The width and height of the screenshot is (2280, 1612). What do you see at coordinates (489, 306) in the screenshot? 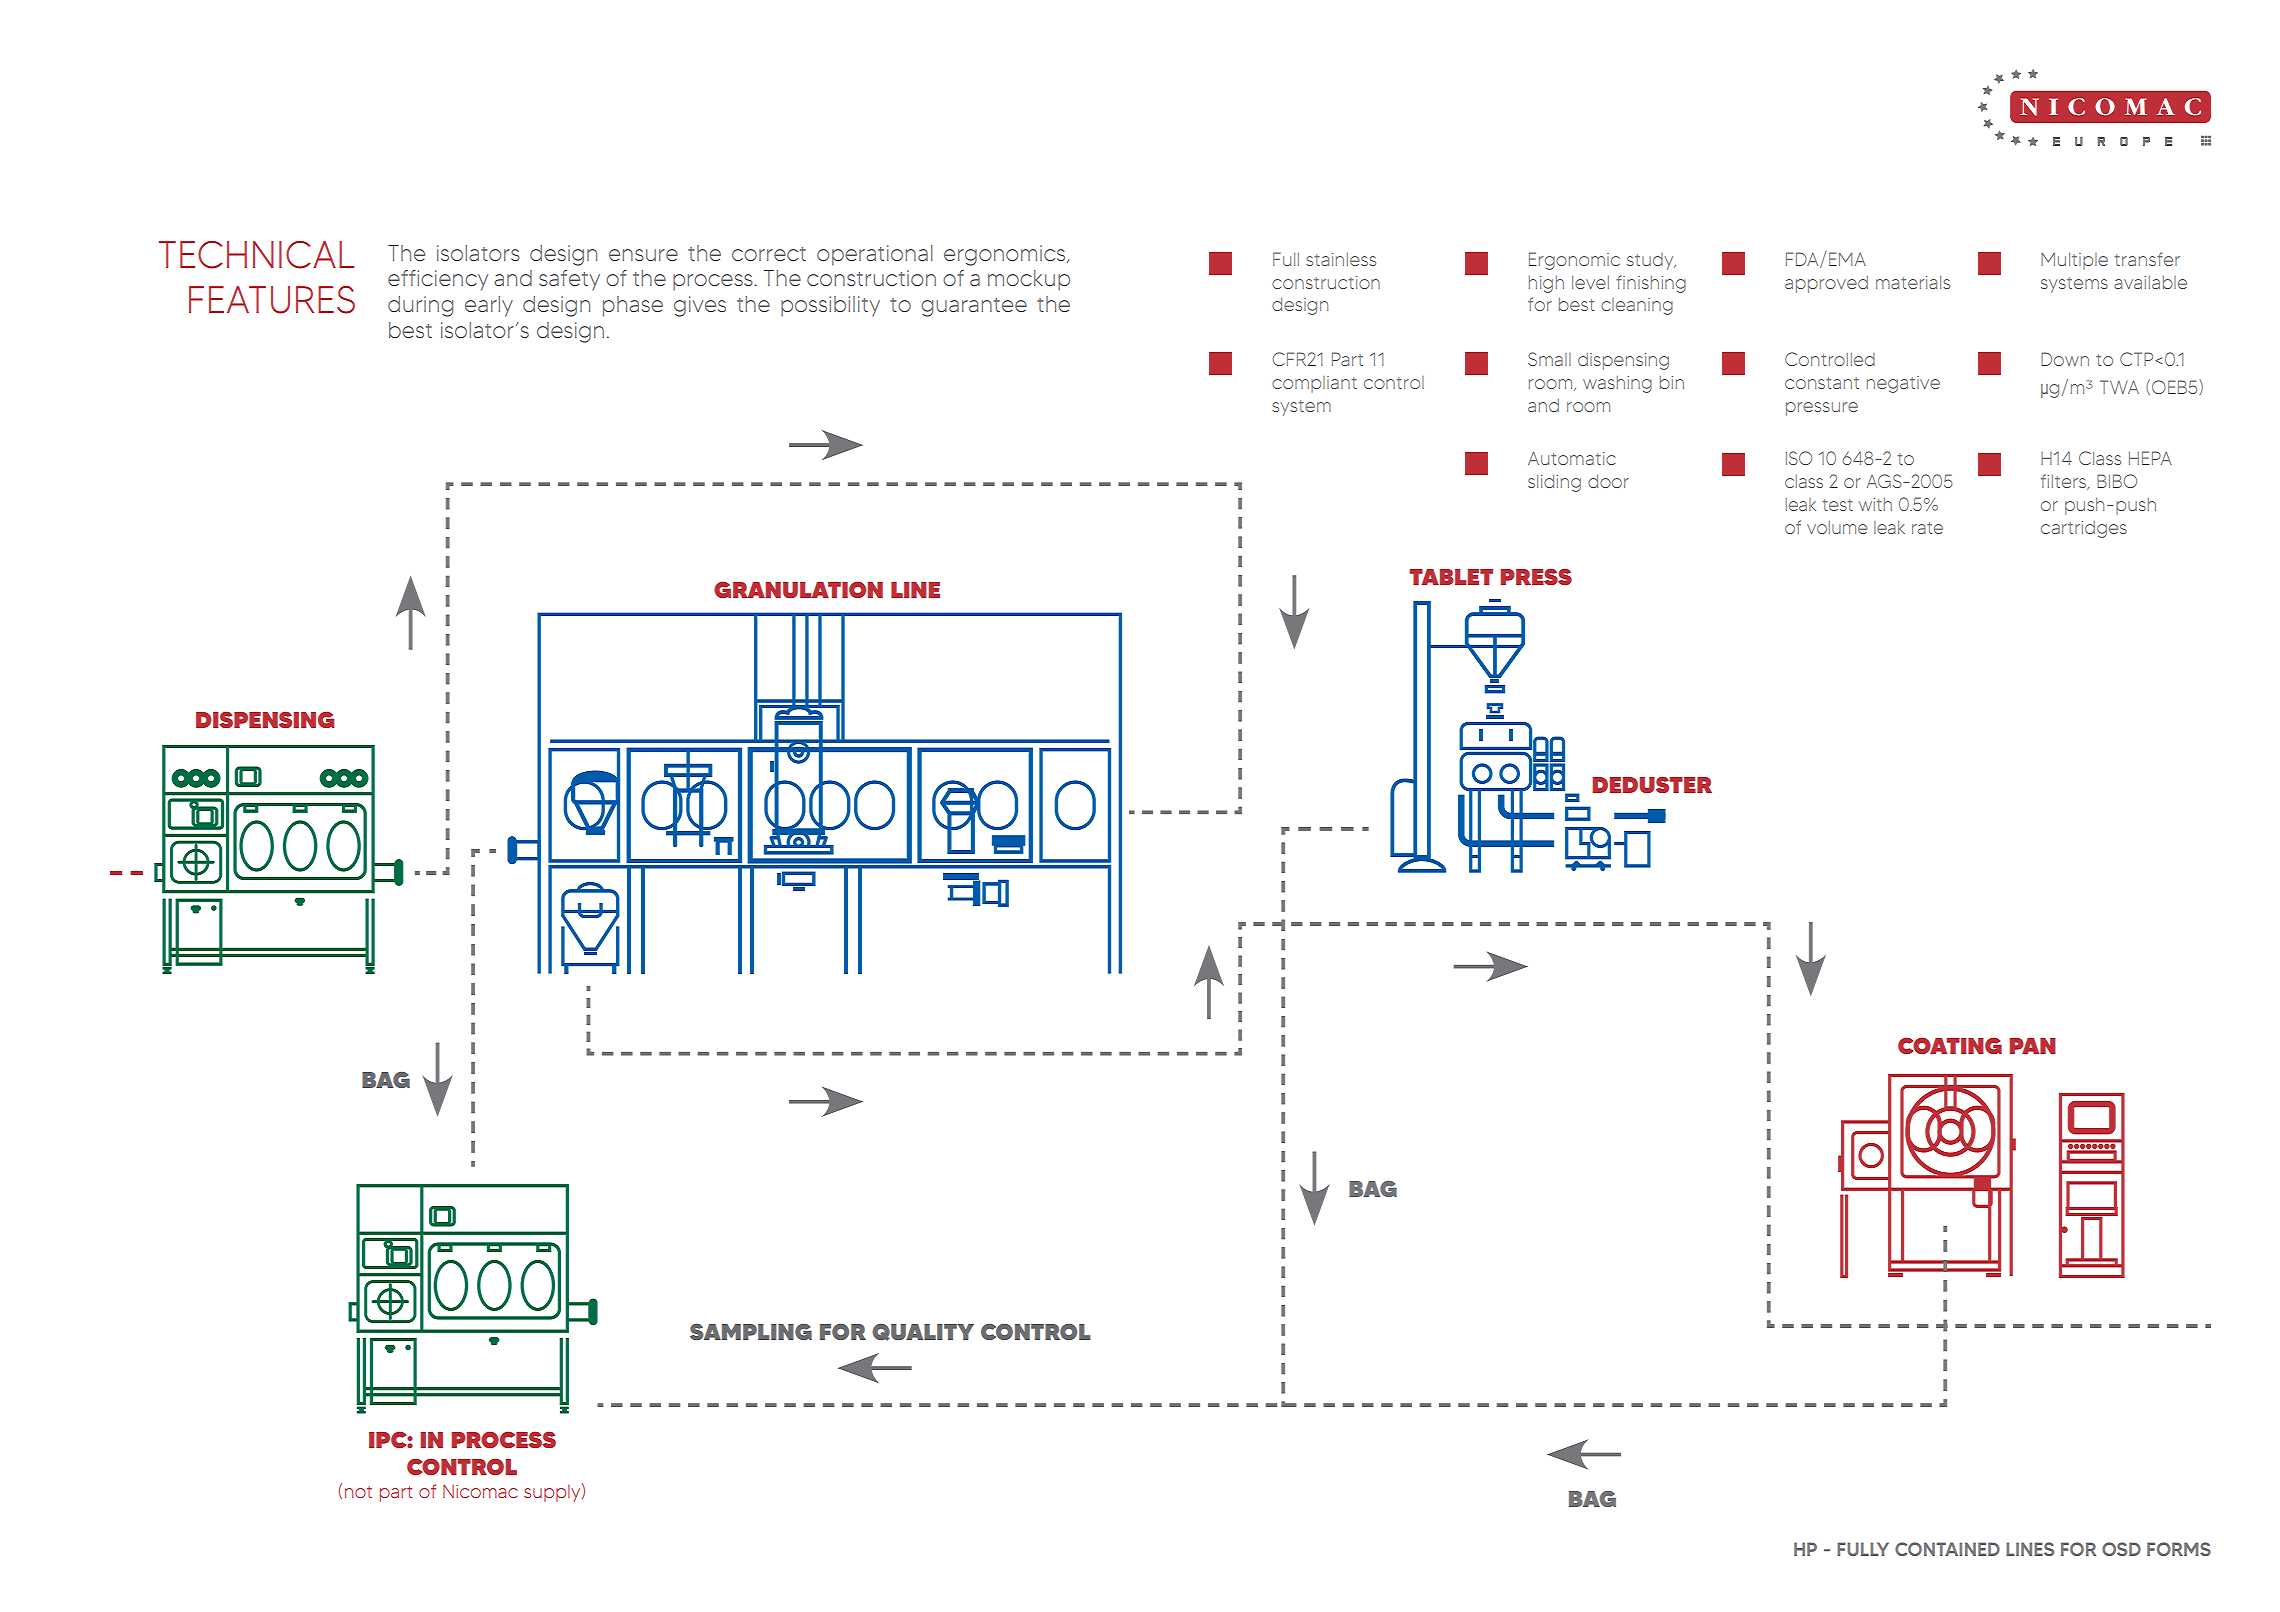
I see `early` at bounding box center [489, 306].
